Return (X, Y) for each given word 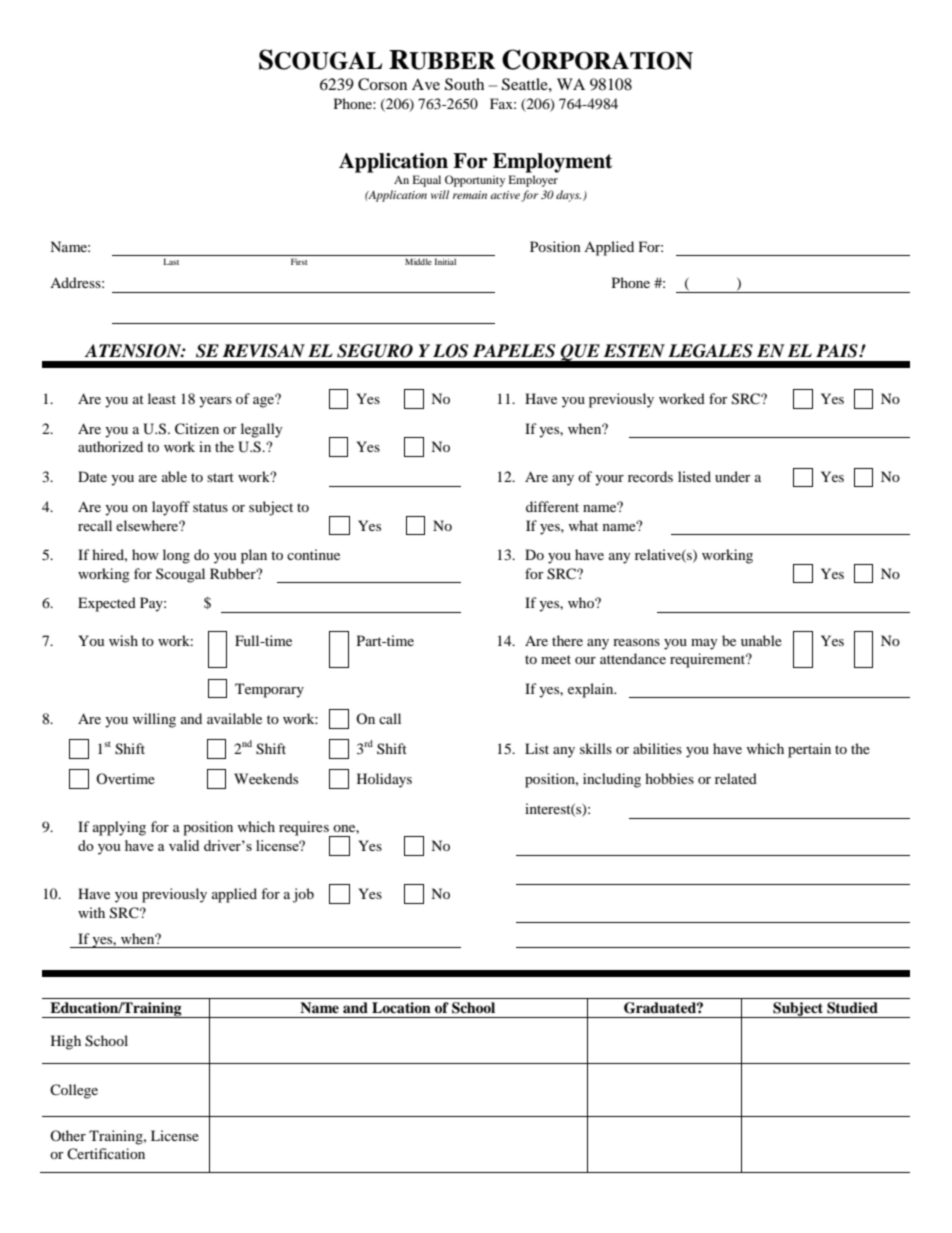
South (464, 84)
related (736, 778)
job (303, 895)
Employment (552, 163)
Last (171, 261)
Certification (106, 1153)
